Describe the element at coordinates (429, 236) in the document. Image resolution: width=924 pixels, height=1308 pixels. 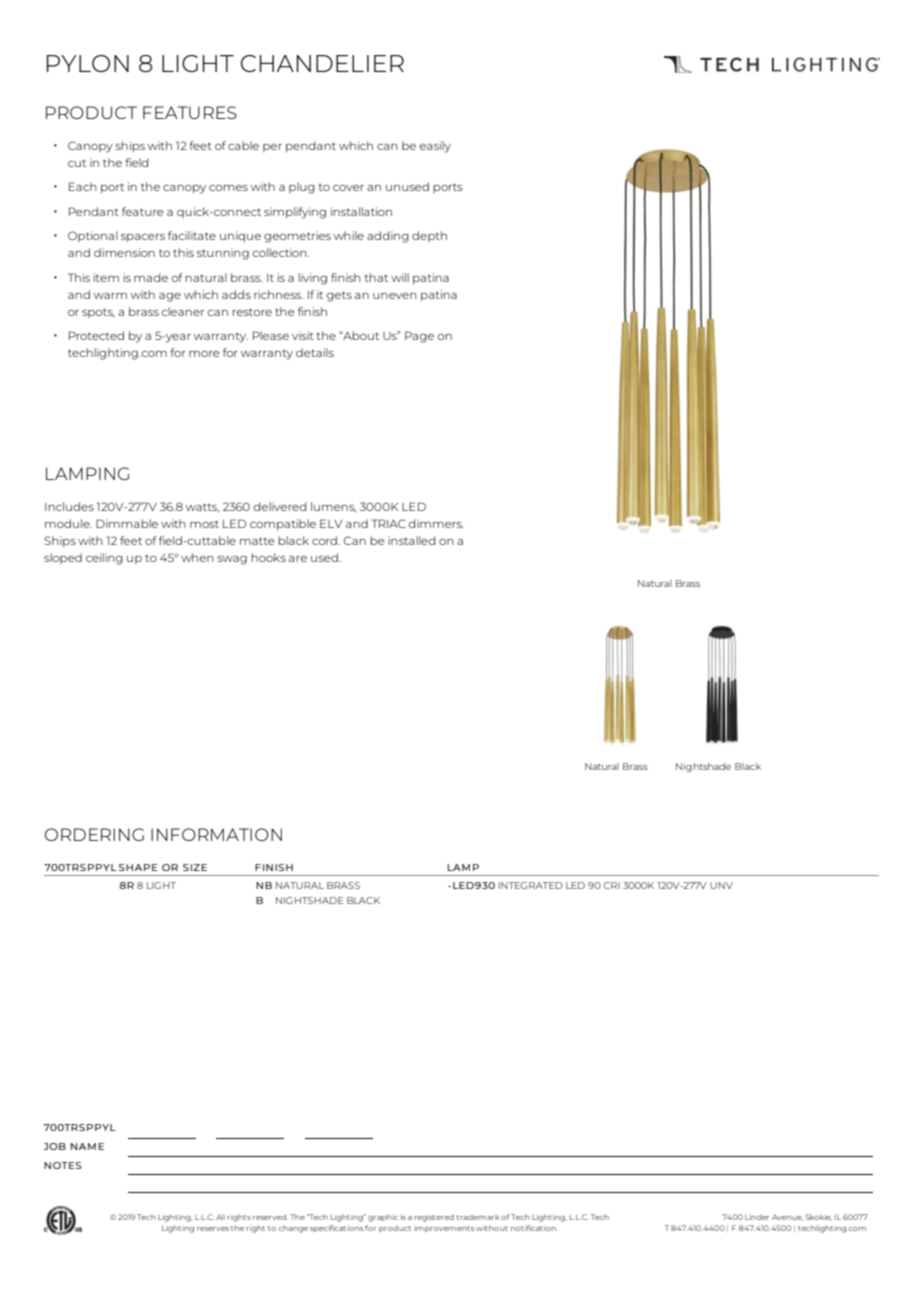
I see `depth` at that location.
